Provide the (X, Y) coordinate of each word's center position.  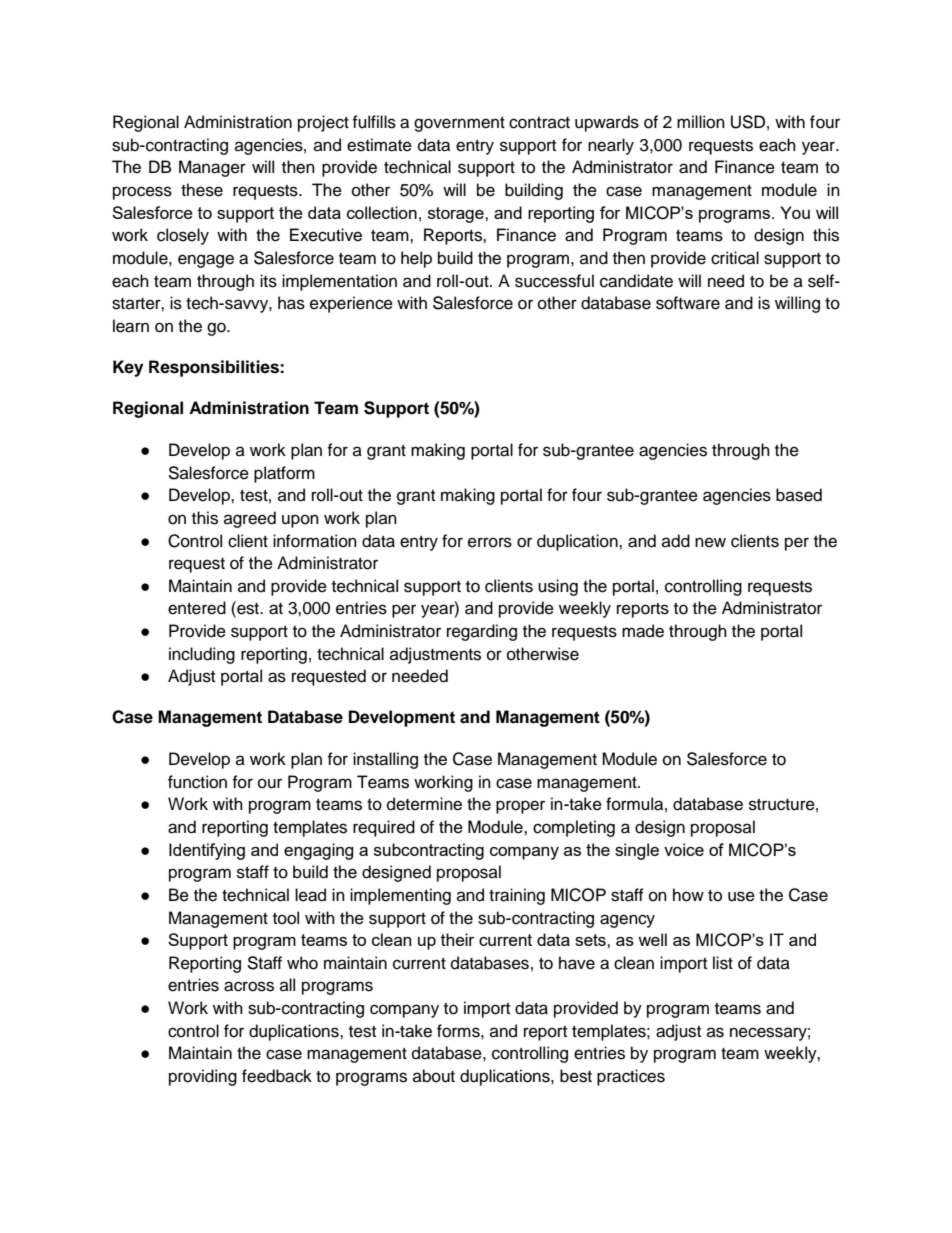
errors (490, 542)
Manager (212, 168)
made (643, 631)
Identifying (207, 851)
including (202, 655)
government (459, 124)
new (710, 542)
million (701, 122)
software (688, 303)
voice (684, 849)
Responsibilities (215, 368)
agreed (250, 519)
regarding (482, 632)
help (416, 259)
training (517, 896)
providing (203, 1077)
